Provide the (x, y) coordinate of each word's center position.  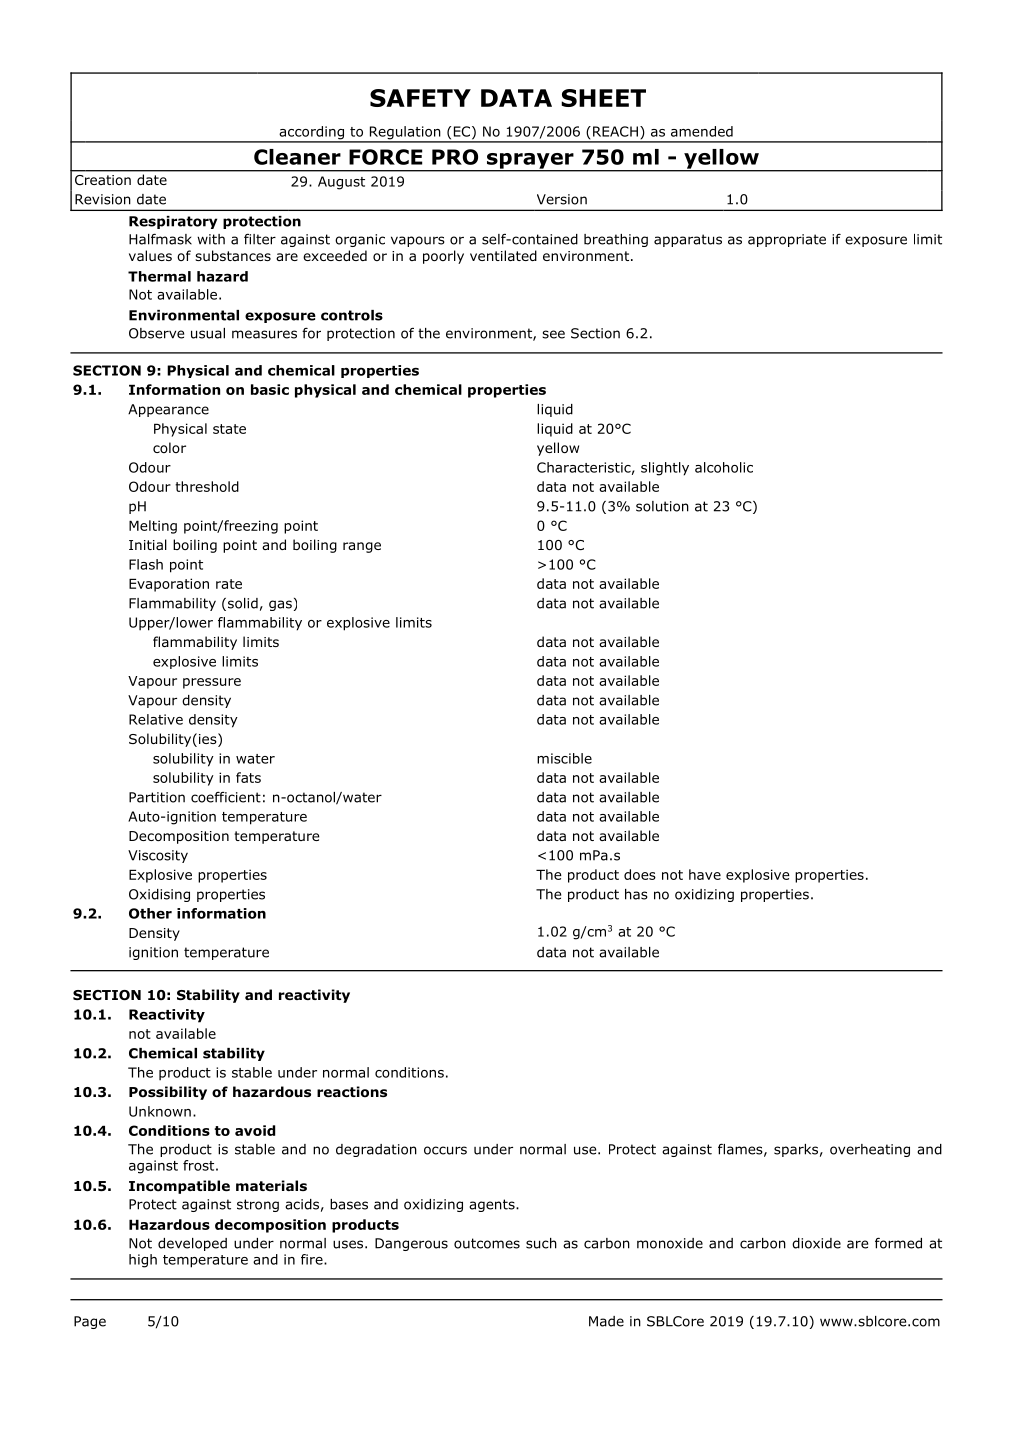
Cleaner (297, 157)
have (705, 874)
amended (702, 131)
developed (192, 1244)
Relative (156, 719)
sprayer (530, 162)
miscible (564, 758)
